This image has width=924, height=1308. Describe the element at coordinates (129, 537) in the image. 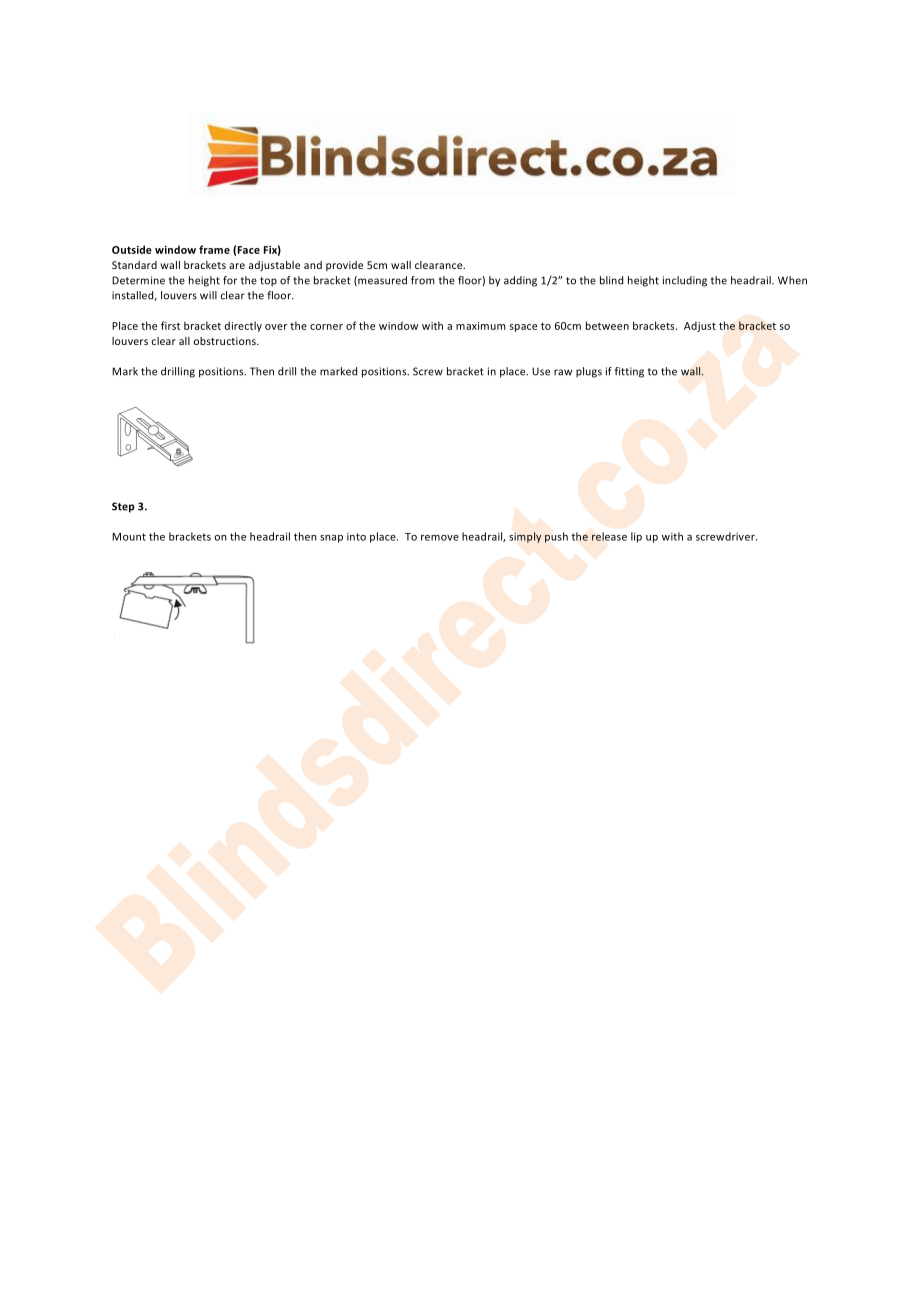

I see `Mount` at that location.
